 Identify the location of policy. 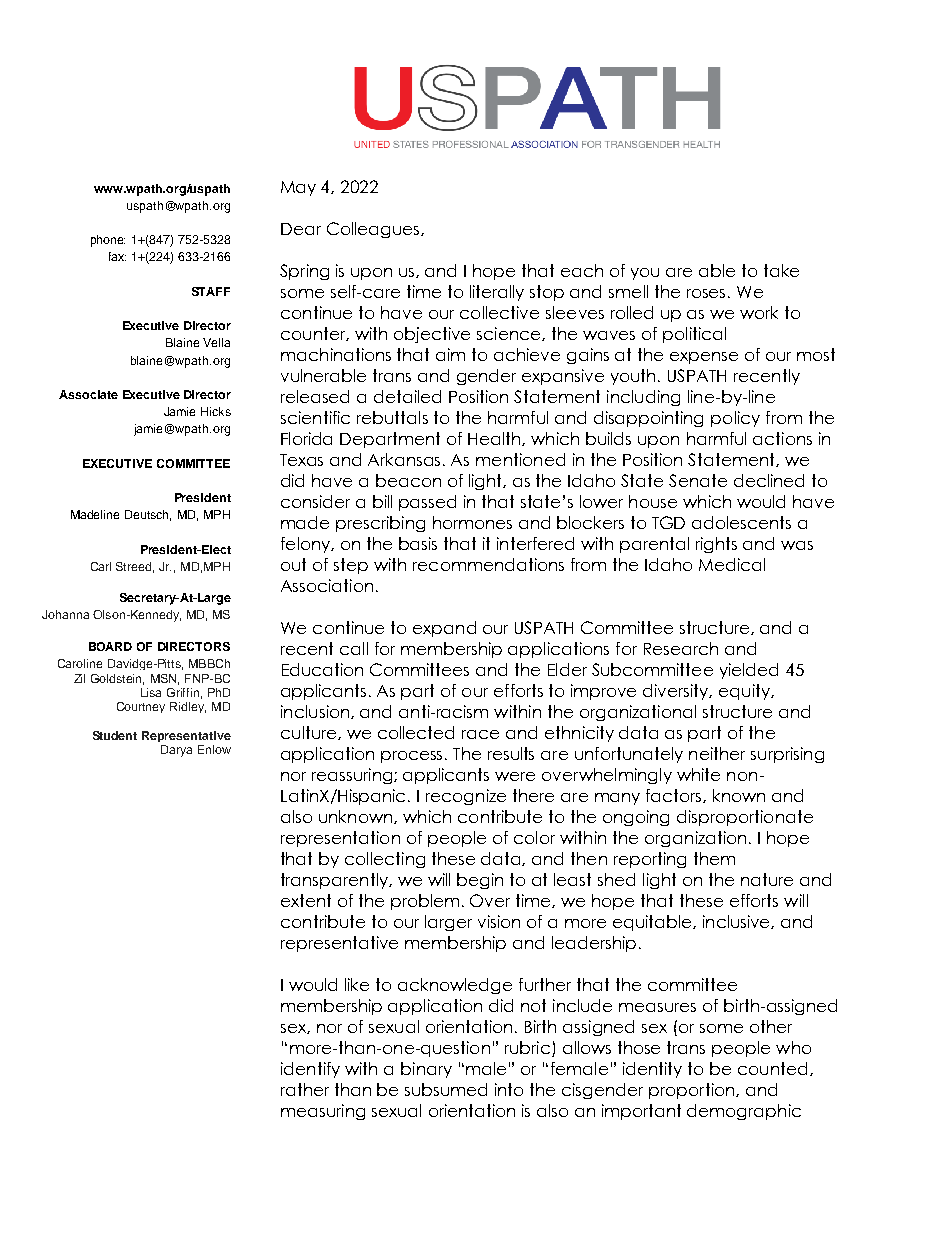
(735, 419).
